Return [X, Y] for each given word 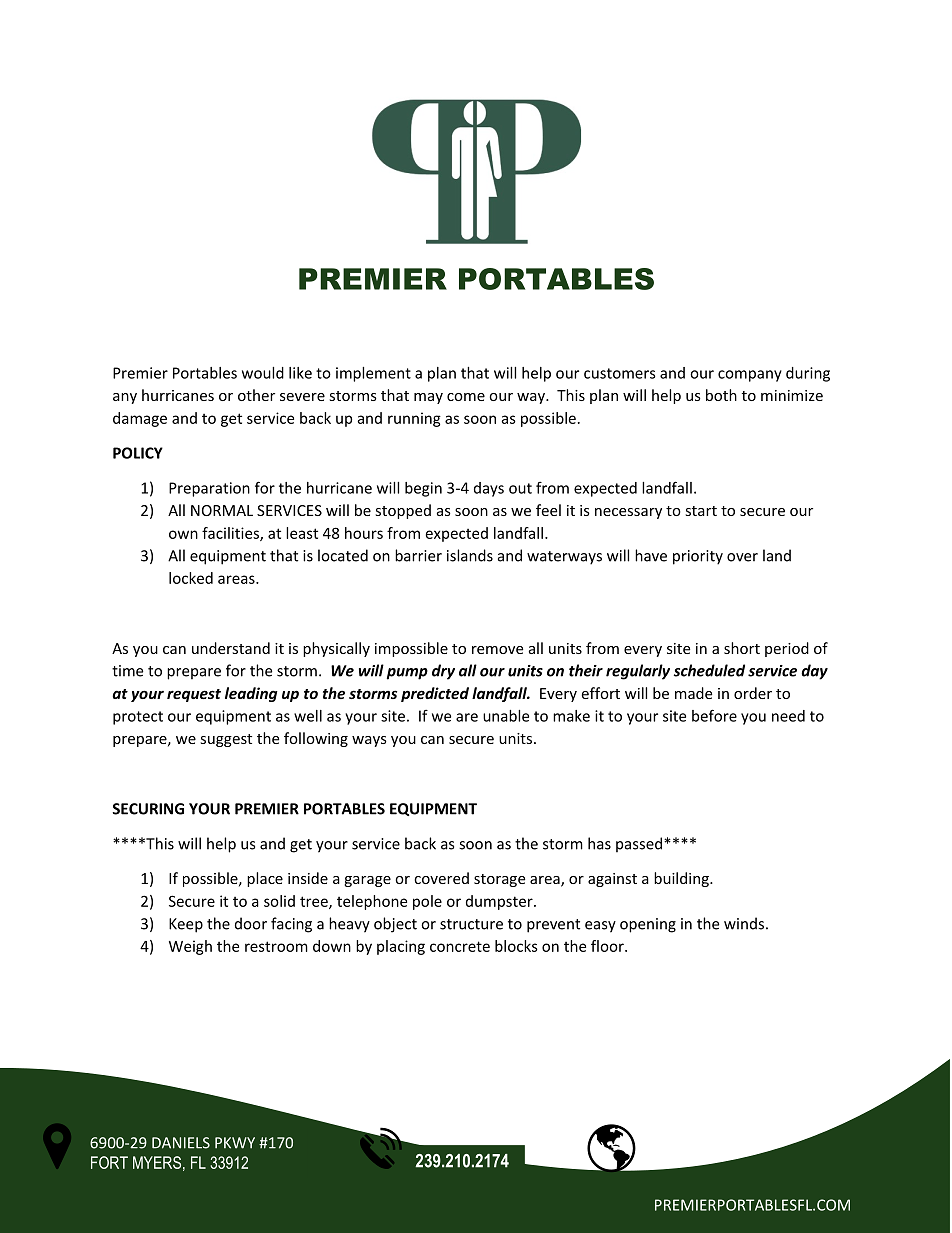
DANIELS [181, 1143]
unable [506, 716]
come [466, 397]
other [256, 395]
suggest [226, 740]
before [714, 715]
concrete [460, 946]
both [721, 395]
